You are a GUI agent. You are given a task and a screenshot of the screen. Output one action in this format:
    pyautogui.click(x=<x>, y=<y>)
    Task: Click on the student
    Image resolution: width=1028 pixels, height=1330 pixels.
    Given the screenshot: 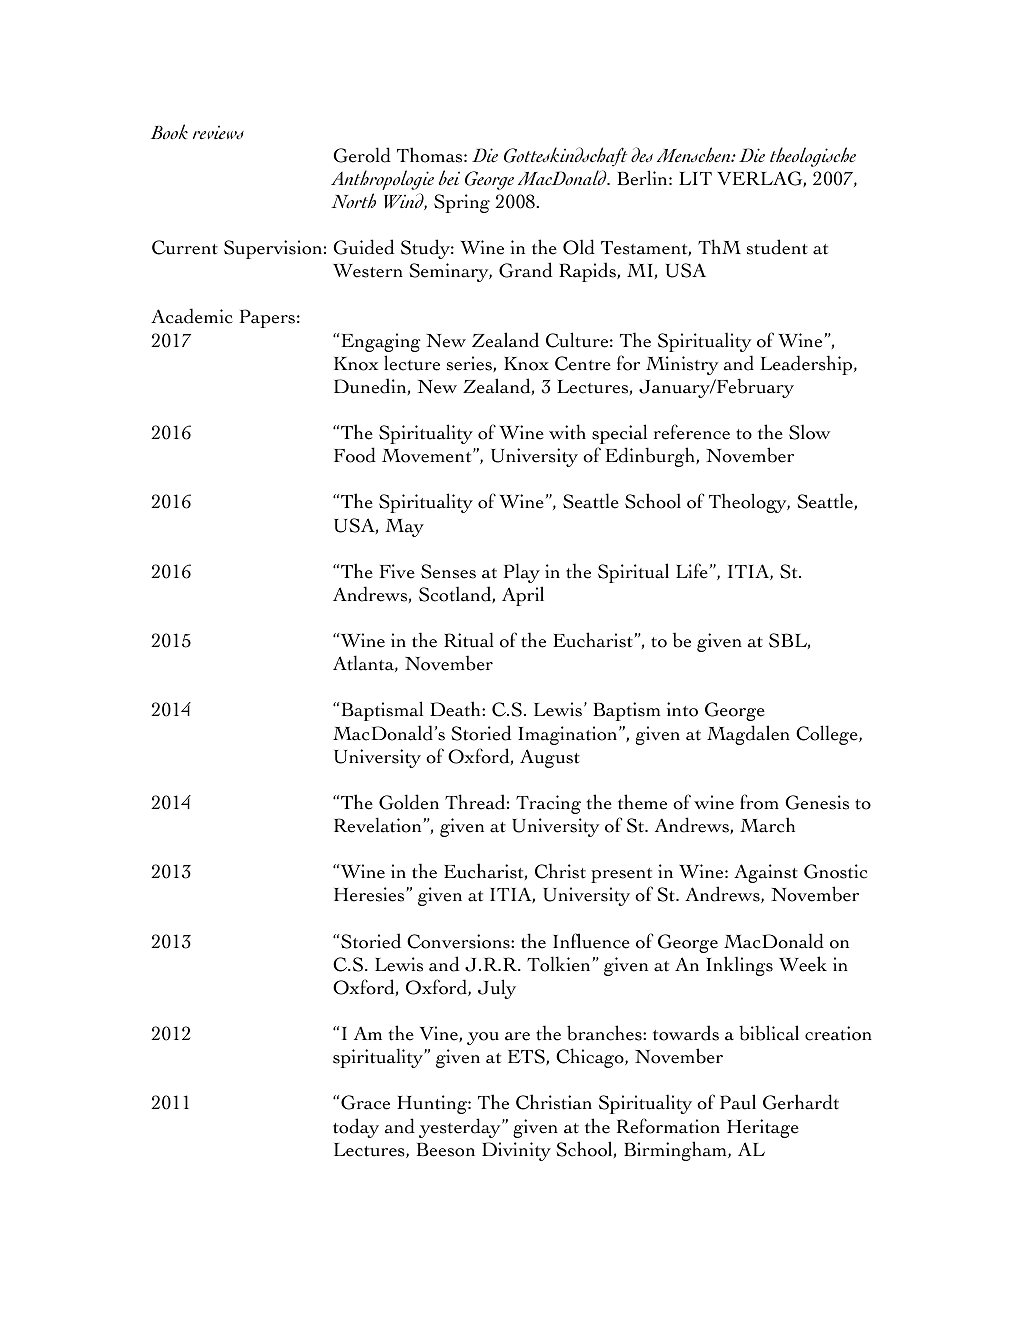 What is the action you would take?
    pyautogui.click(x=777, y=247)
